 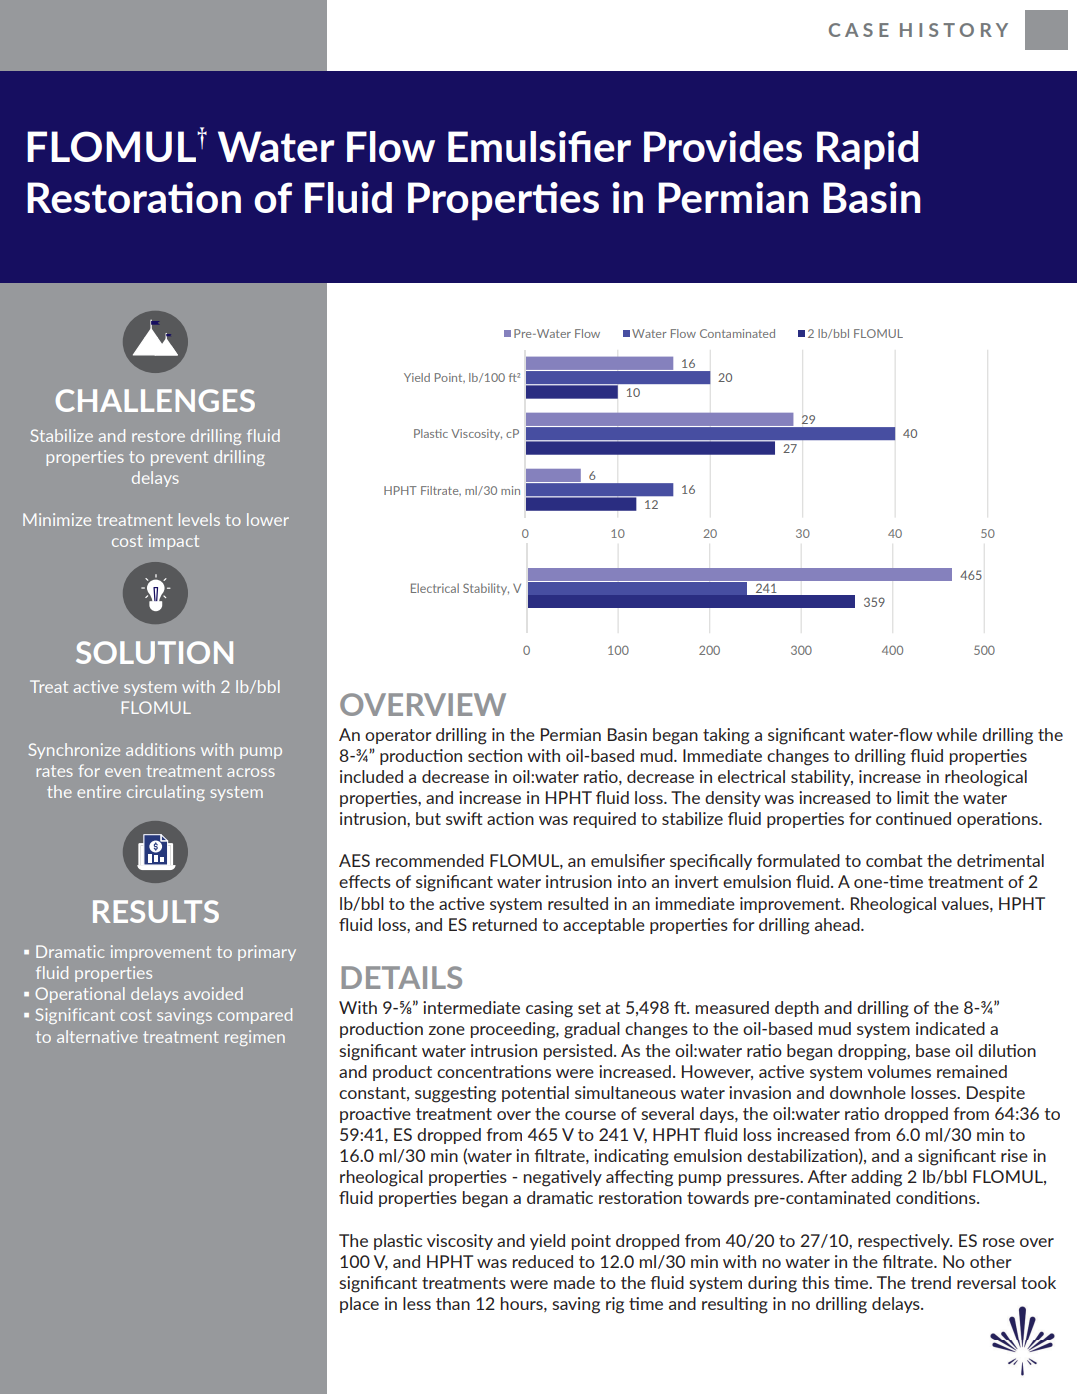 What do you see at coordinates (867, 150) in the screenshot?
I see `Rapid` at bounding box center [867, 150].
